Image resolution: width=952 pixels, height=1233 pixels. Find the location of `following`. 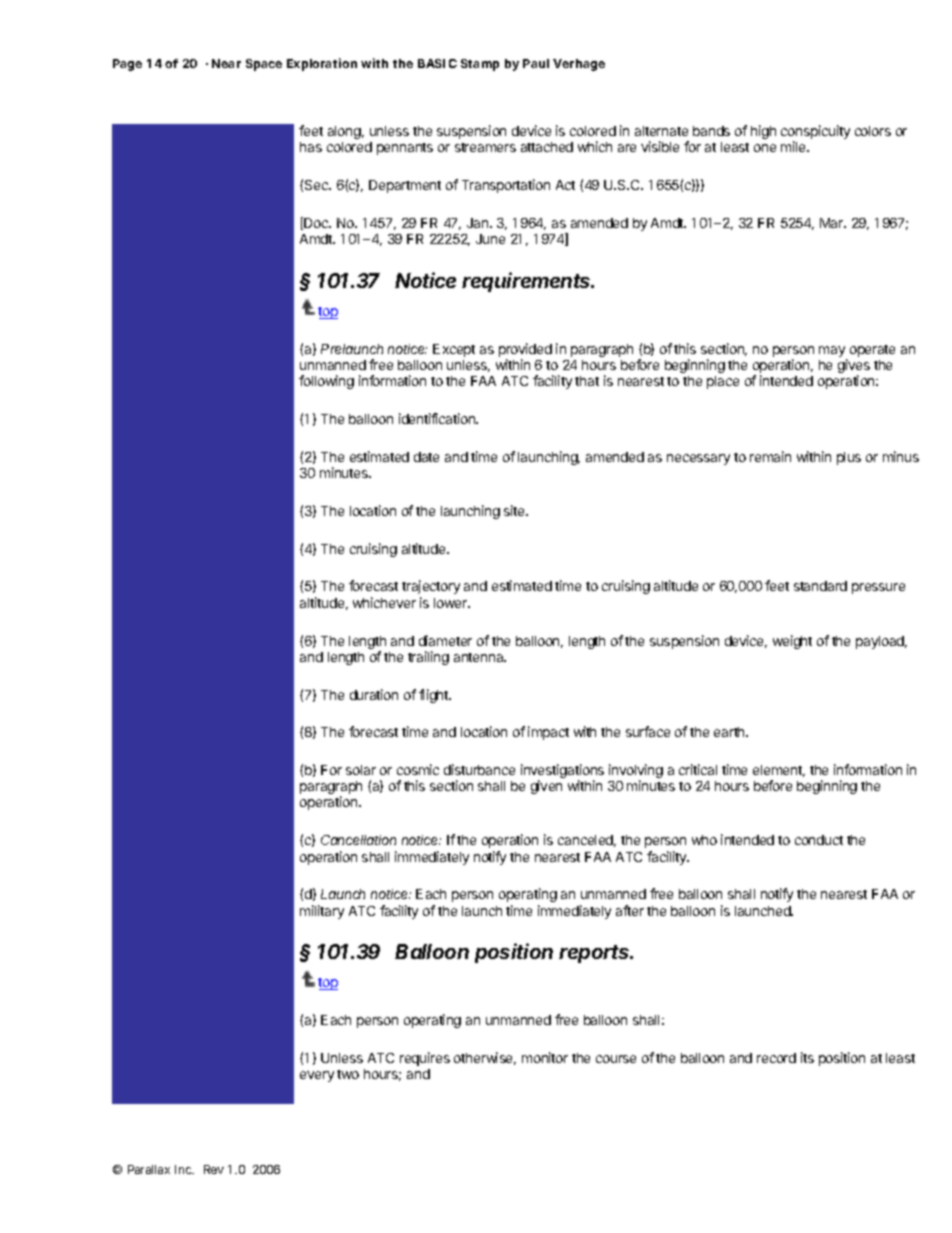

following is located at coordinates (326, 382).
